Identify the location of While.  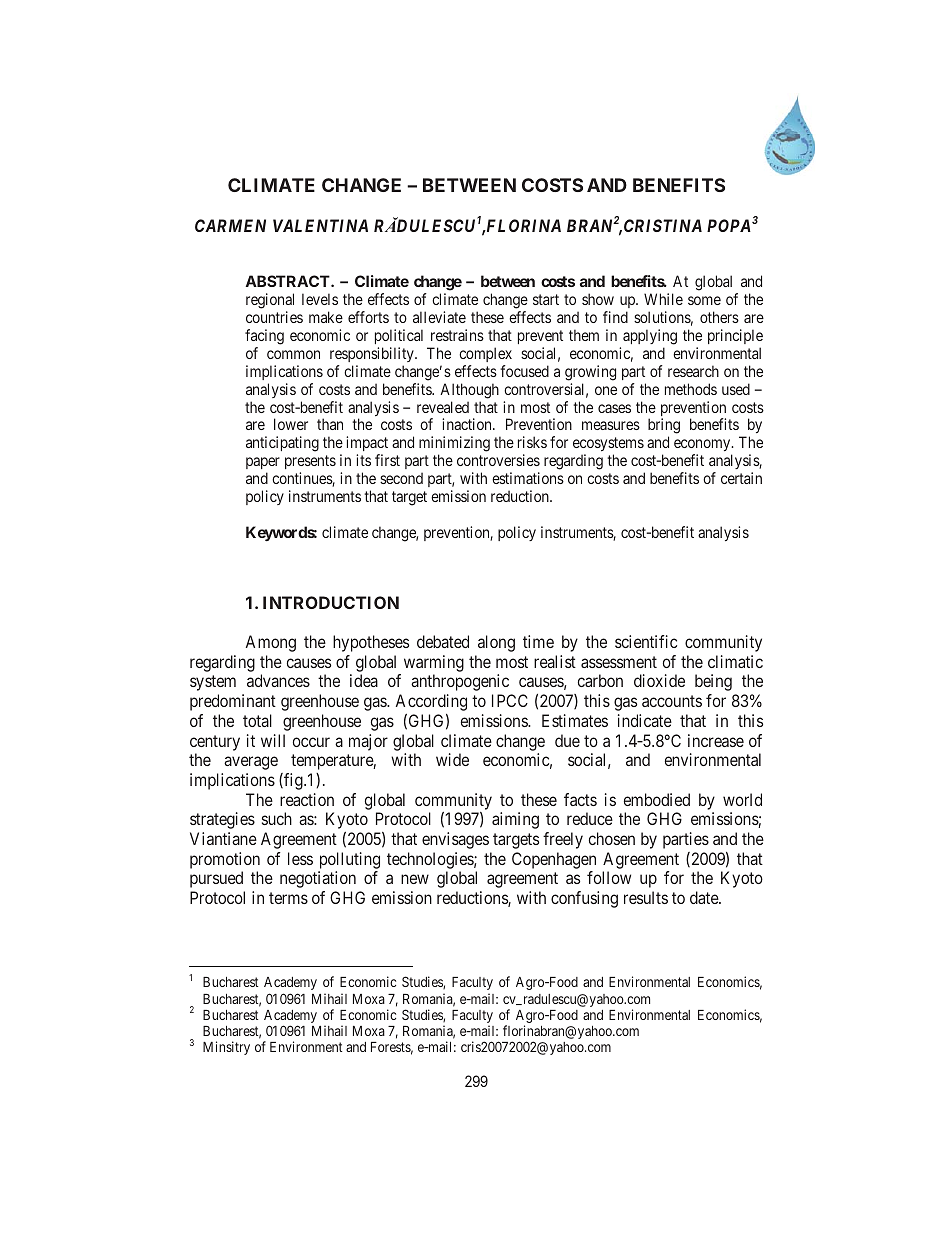
(663, 299).
